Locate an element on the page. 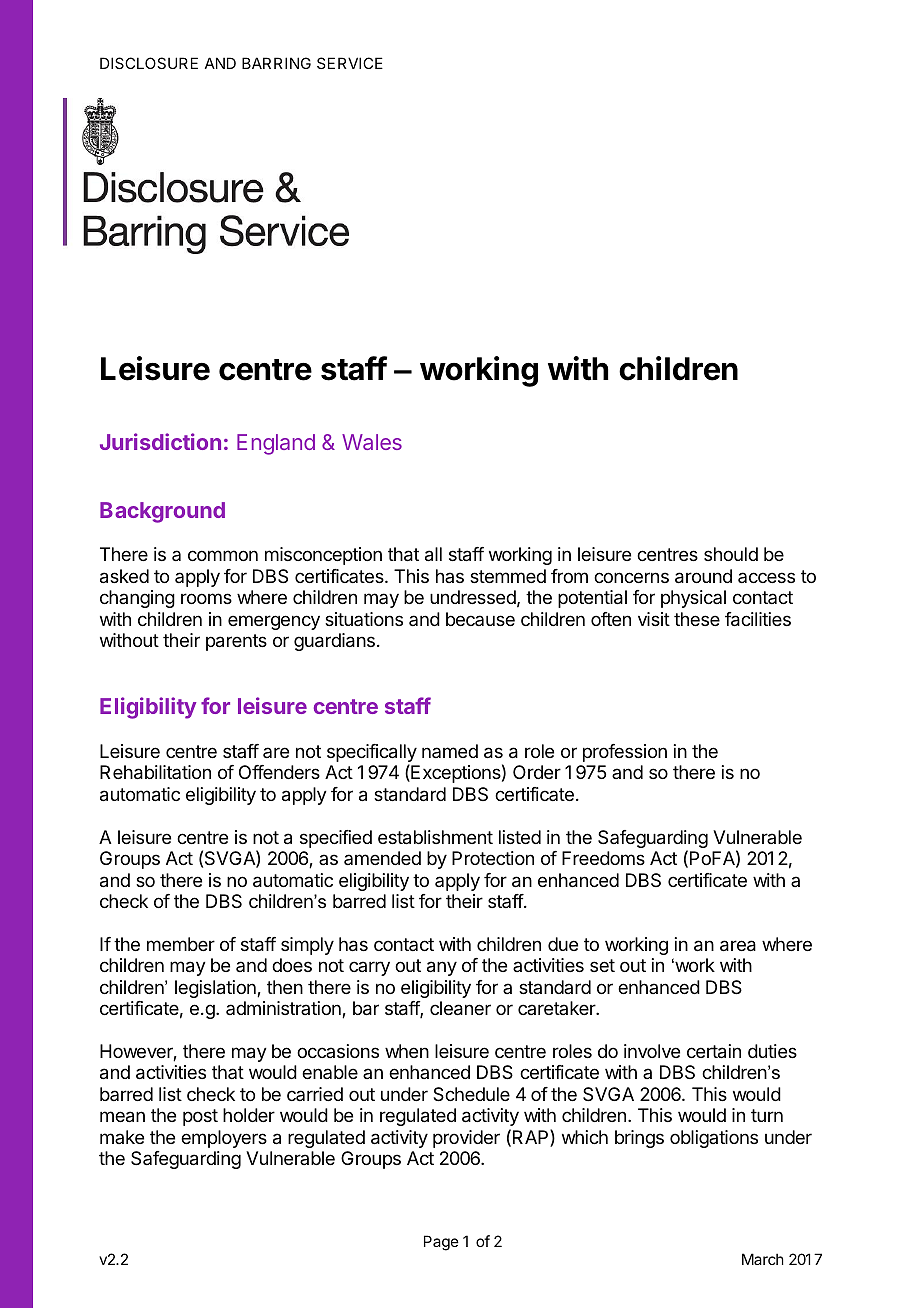 The width and height of the image is (924, 1308). because is located at coordinates (480, 619).
